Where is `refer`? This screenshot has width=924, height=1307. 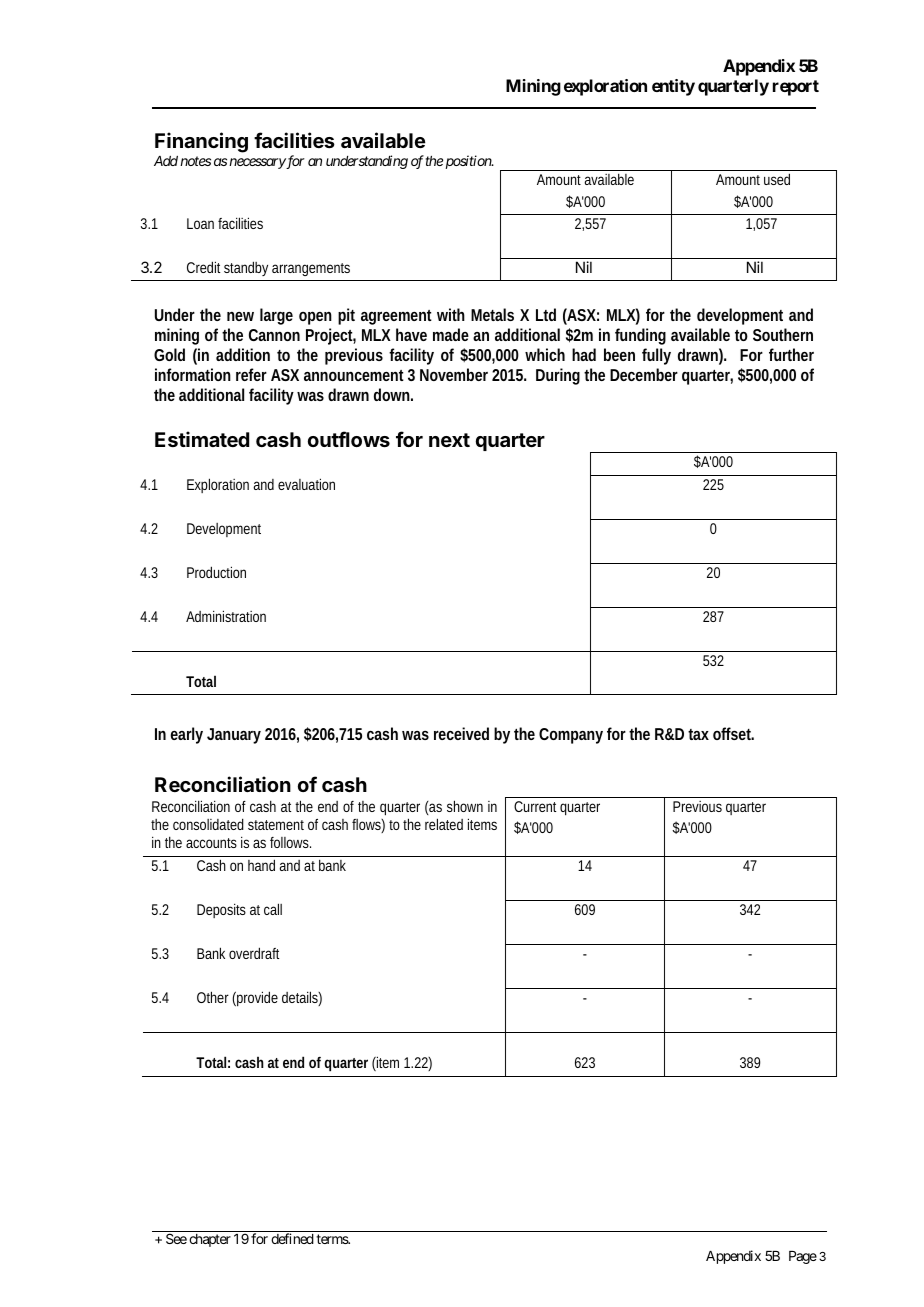 refer is located at coordinates (251, 374).
